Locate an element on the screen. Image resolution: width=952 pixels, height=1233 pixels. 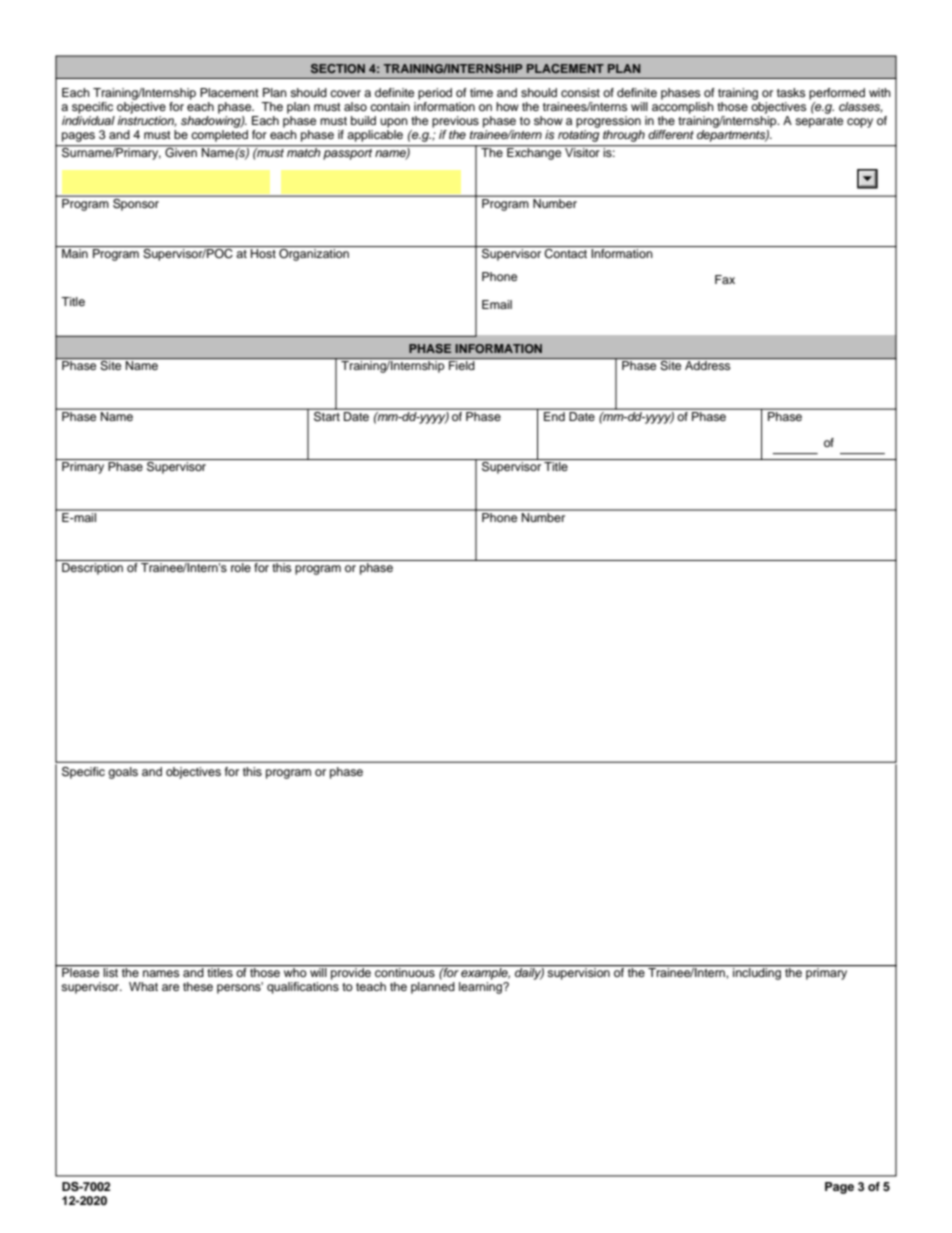
are is located at coordinates (170, 987).
